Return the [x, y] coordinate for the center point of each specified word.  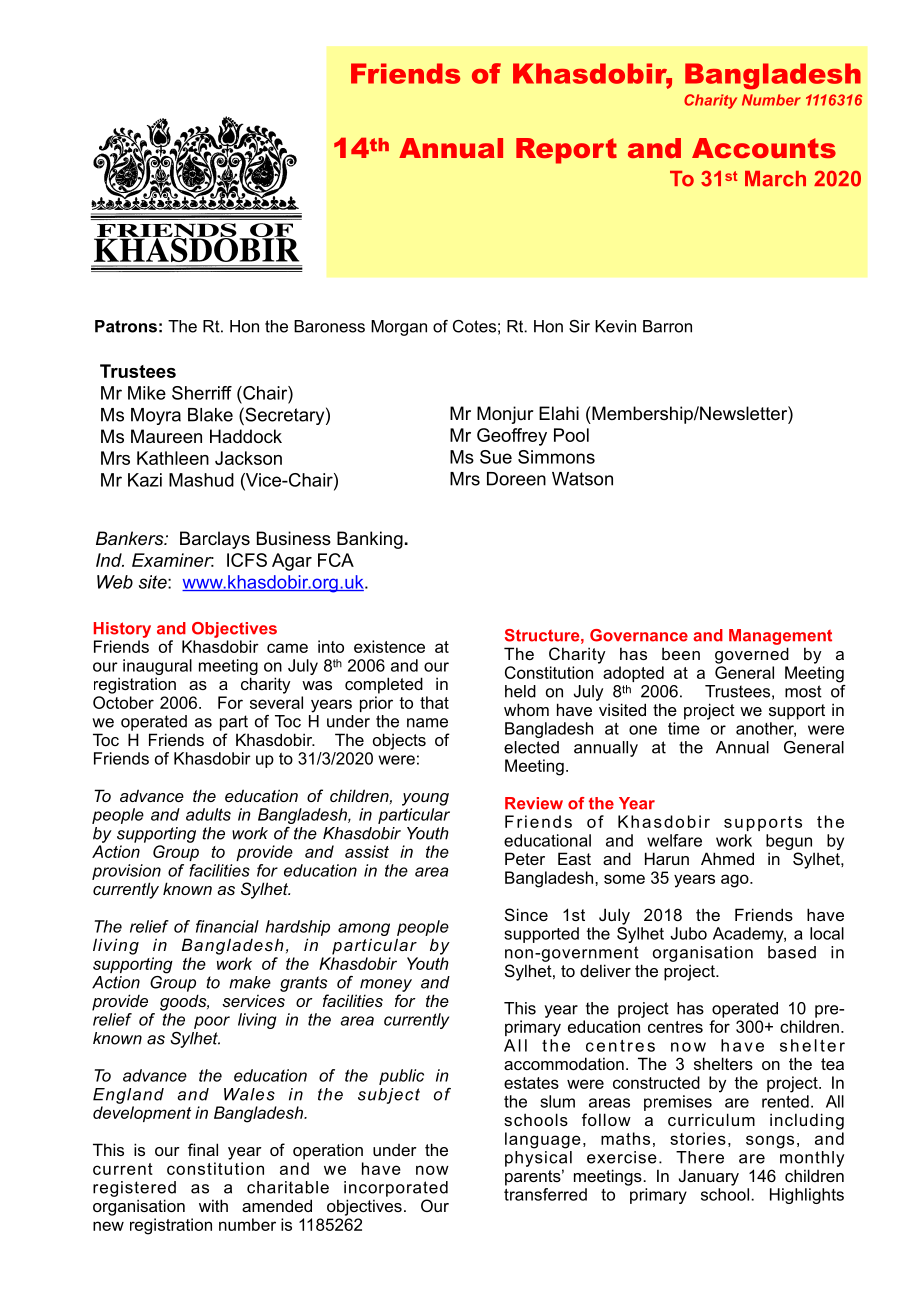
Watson [582, 479]
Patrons [126, 326]
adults [208, 814]
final [203, 1149]
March [775, 179]
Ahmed [727, 858]
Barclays [215, 540]
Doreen [516, 479]
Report [566, 151]
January [709, 1177]
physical [538, 1159]
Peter [525, 858]
